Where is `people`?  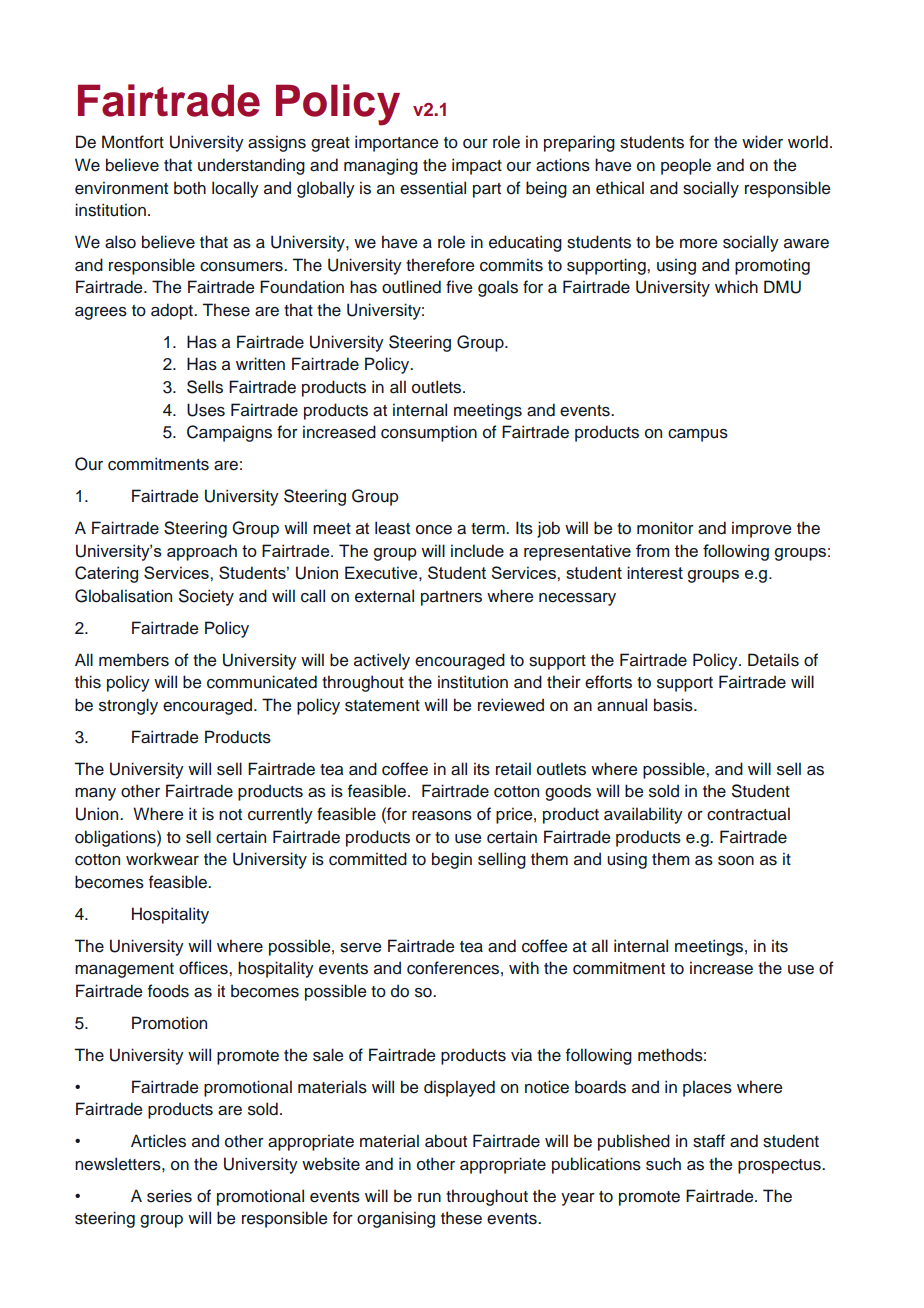 people is located at coordinates (686, 166).
